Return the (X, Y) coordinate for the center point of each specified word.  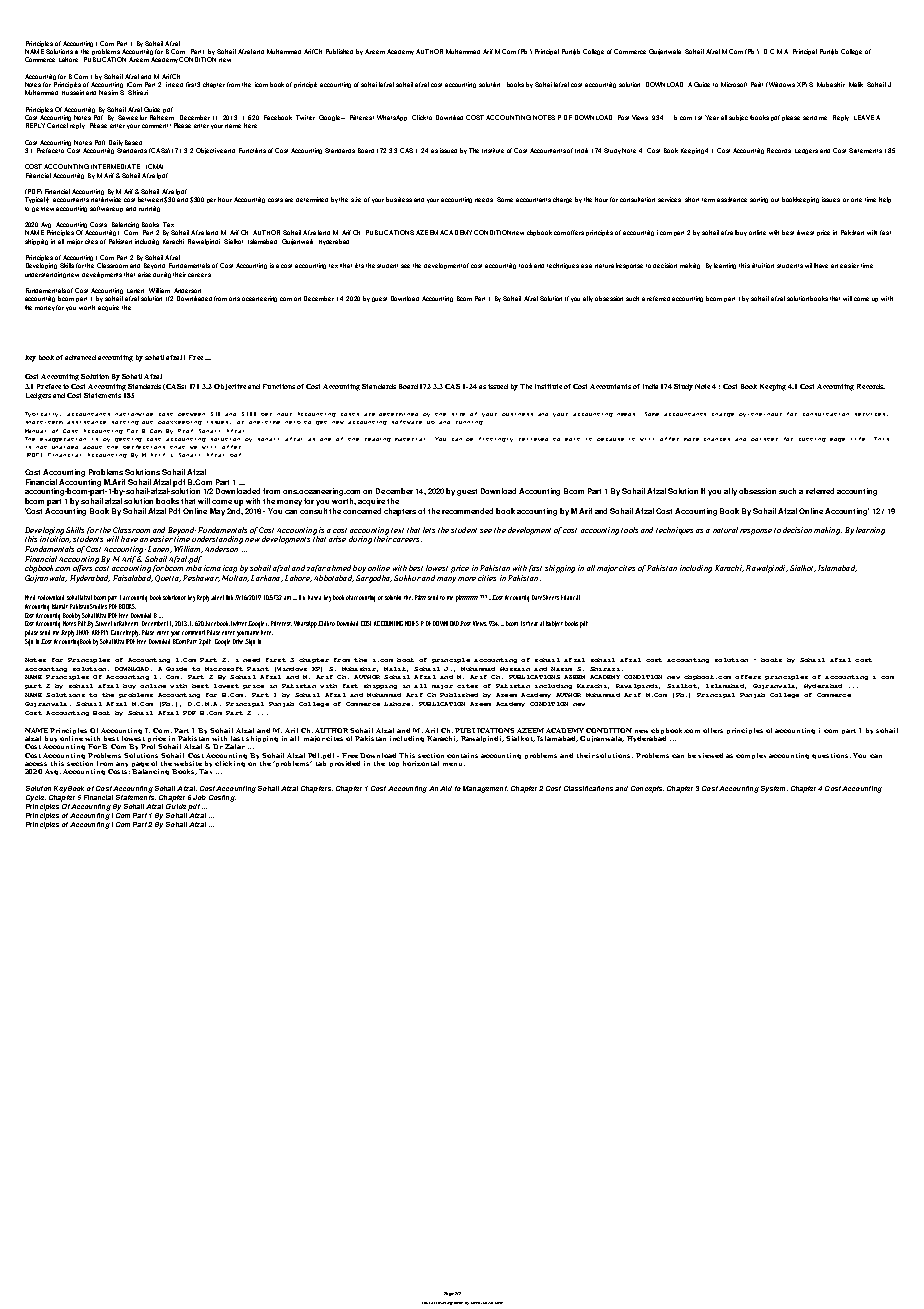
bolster (764, 439)
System (774, 789)
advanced (80, 357)
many (446, 580)
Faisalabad (133, 577)
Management (485, 789)
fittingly (496, 439)
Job (199, 797)
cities (487, 578)
